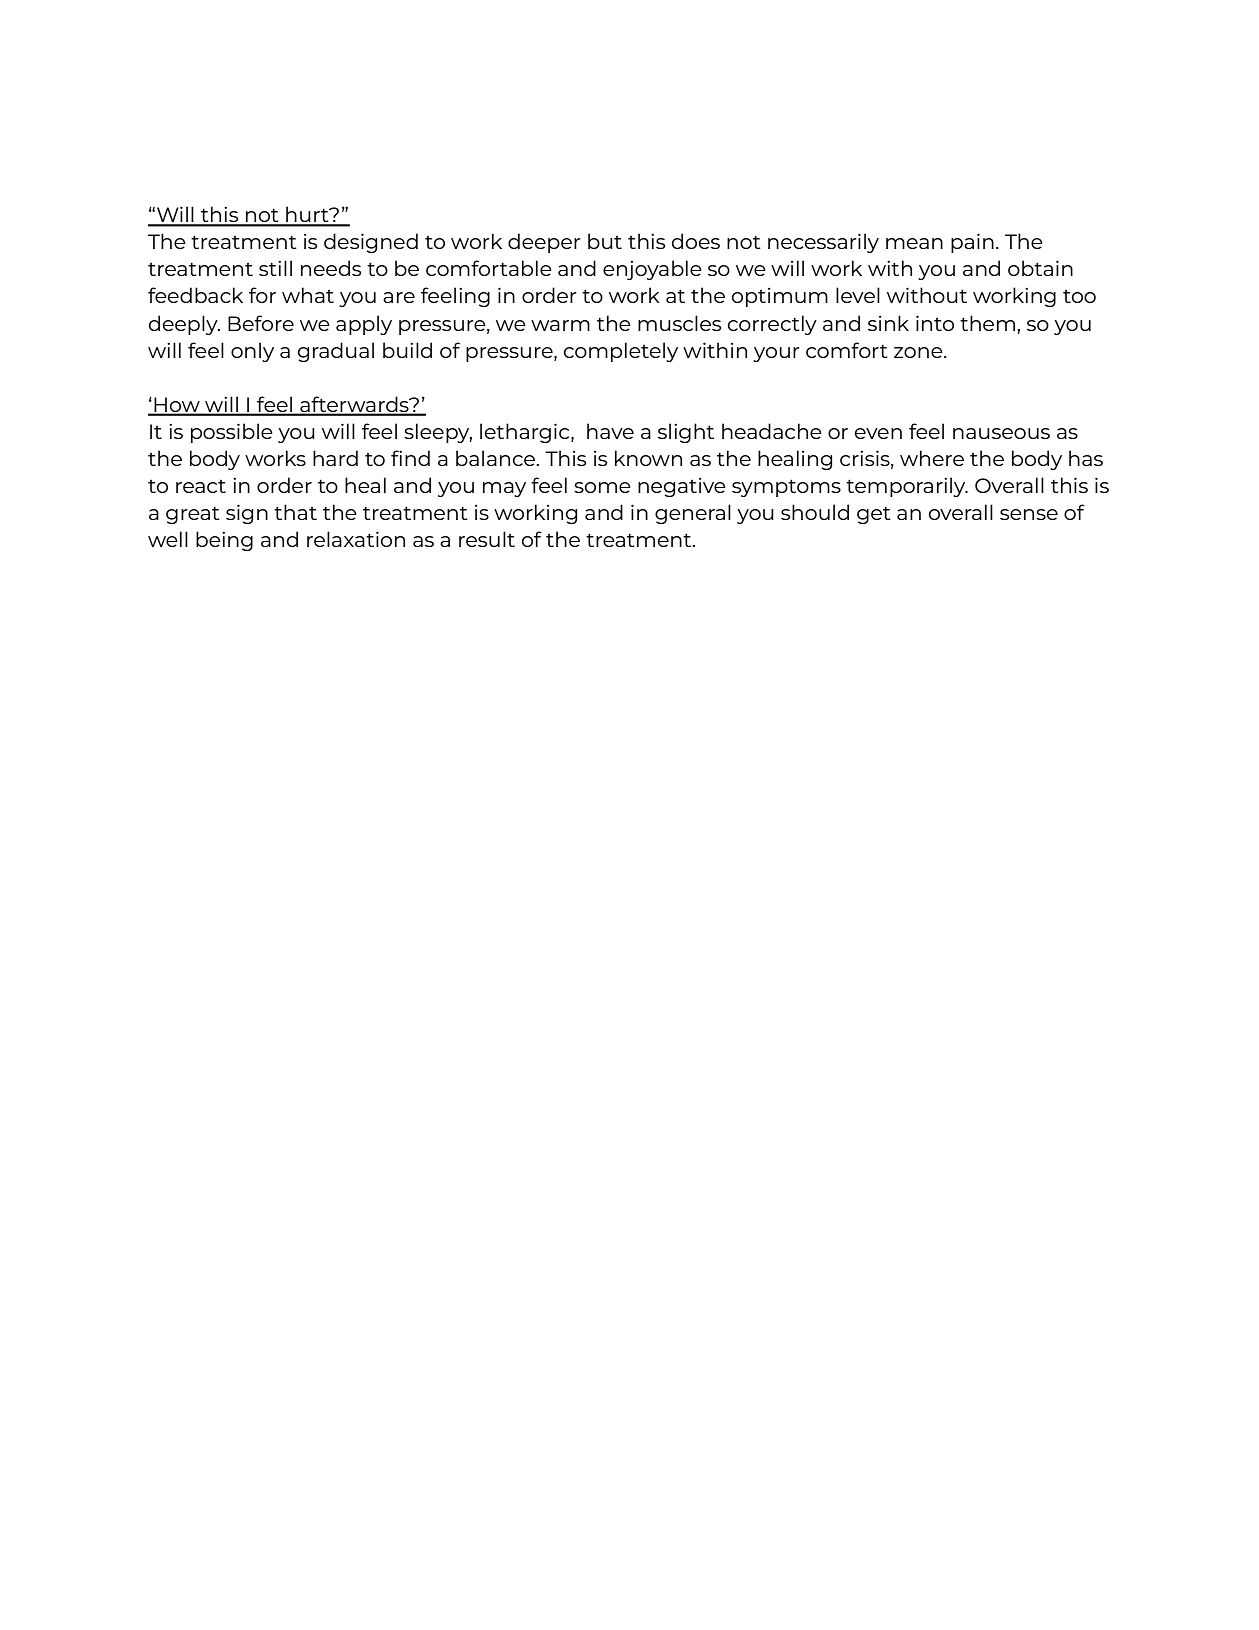 The width and height of the screenshot is (1259, 1630). What do you see at coordinates (972, 243) in the screenshot?
I see `pain` at bounding box center [972, 243].
